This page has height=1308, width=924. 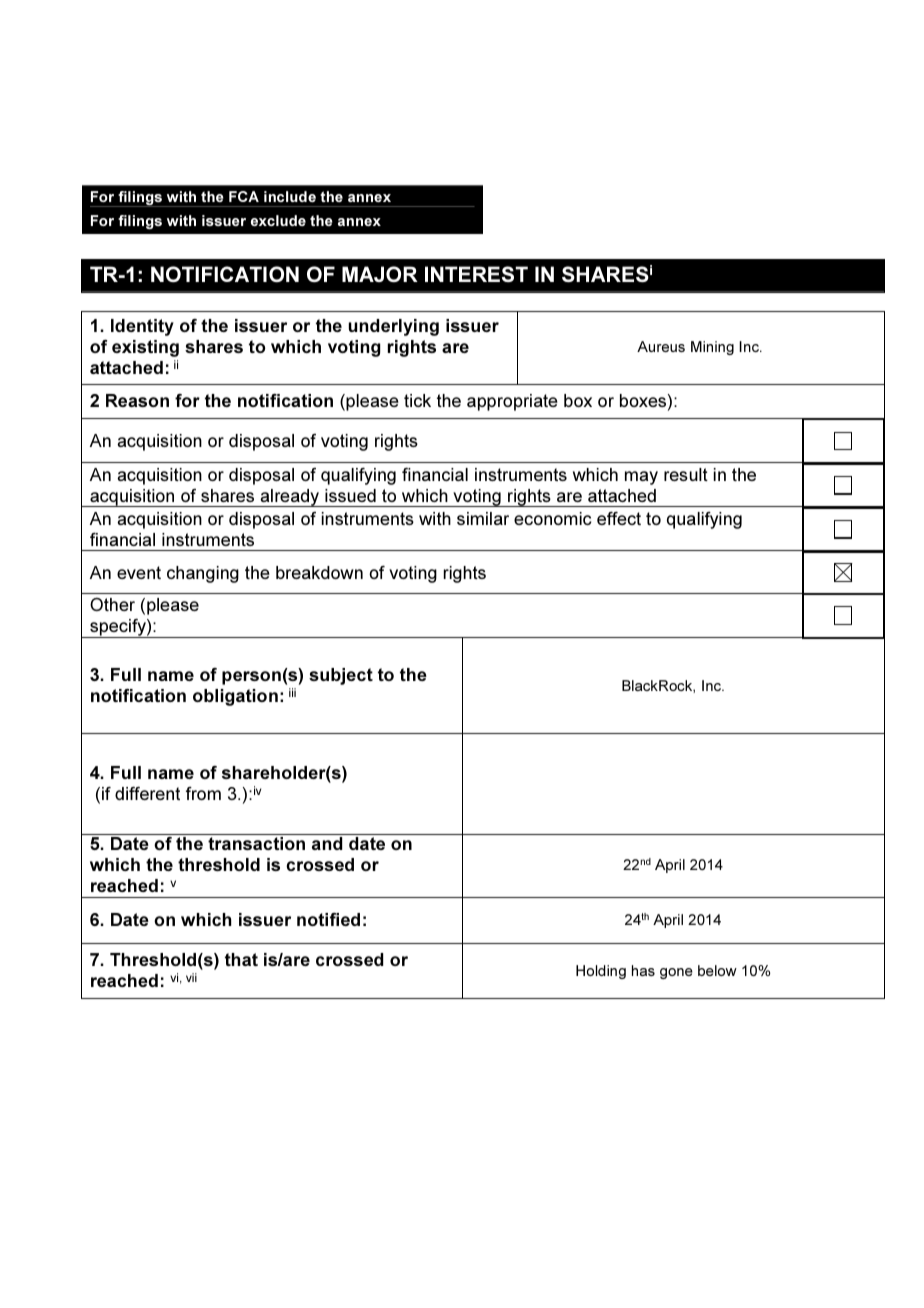 I want to click on FCA, so click(x=244, y=196).
